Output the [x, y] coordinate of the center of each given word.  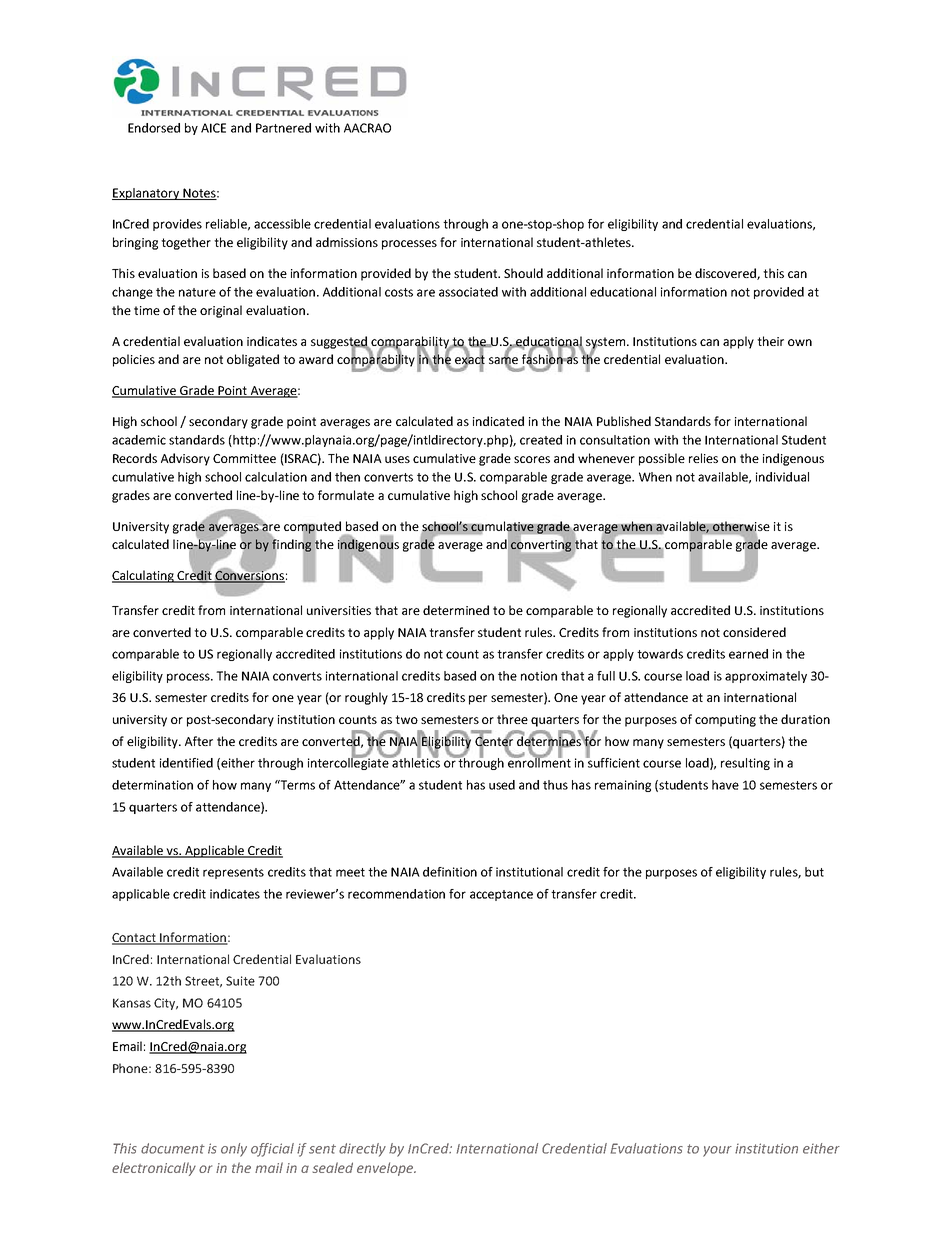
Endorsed [154, 128]
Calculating [144, 576]
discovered [726, 274]
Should [523, 273]
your [717, 1151]
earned [748, 654]
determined [456, 610]
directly [362, 1150]
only [234, 1150]
